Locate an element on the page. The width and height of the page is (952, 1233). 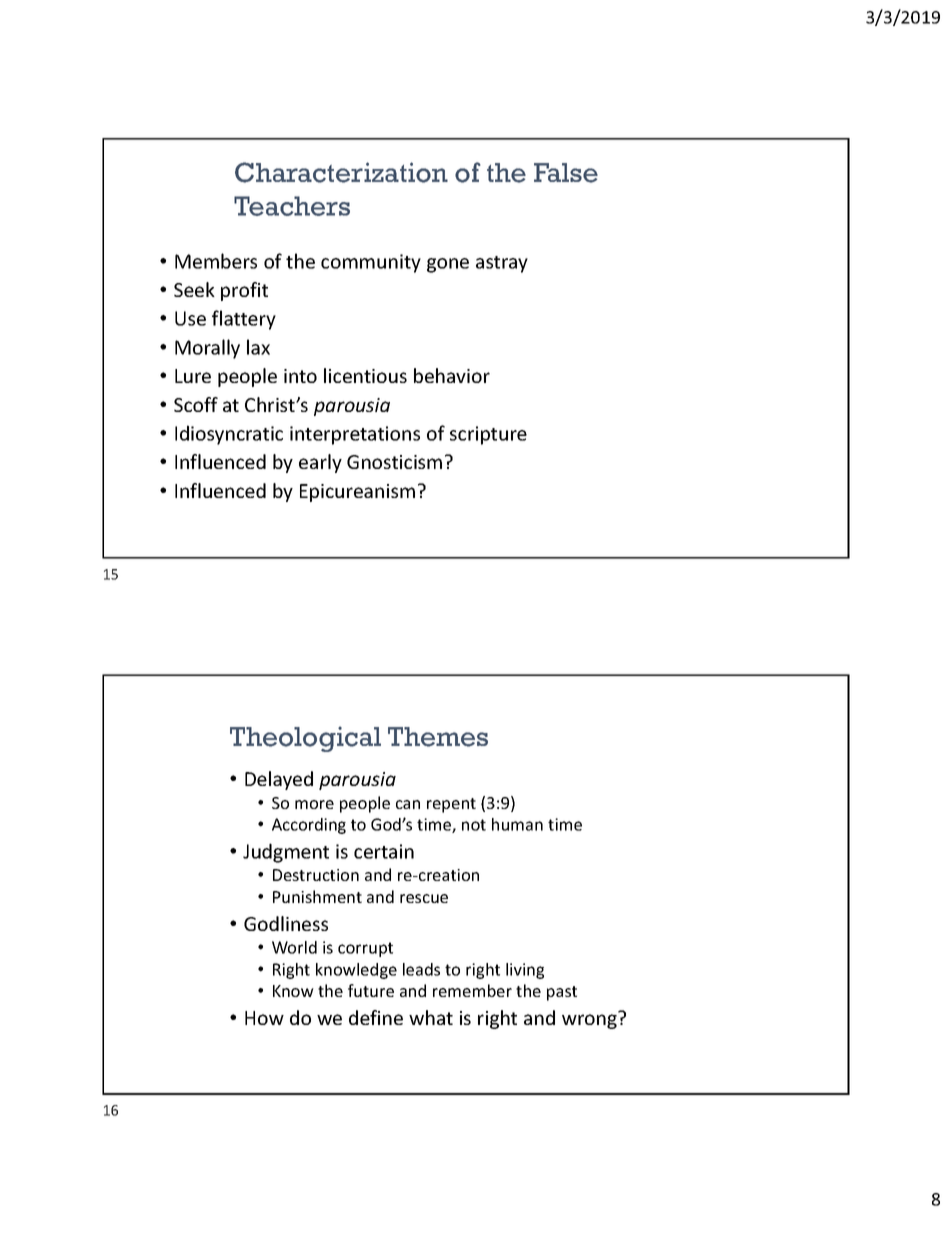
Teachers is located at coordinates (292, 206).
